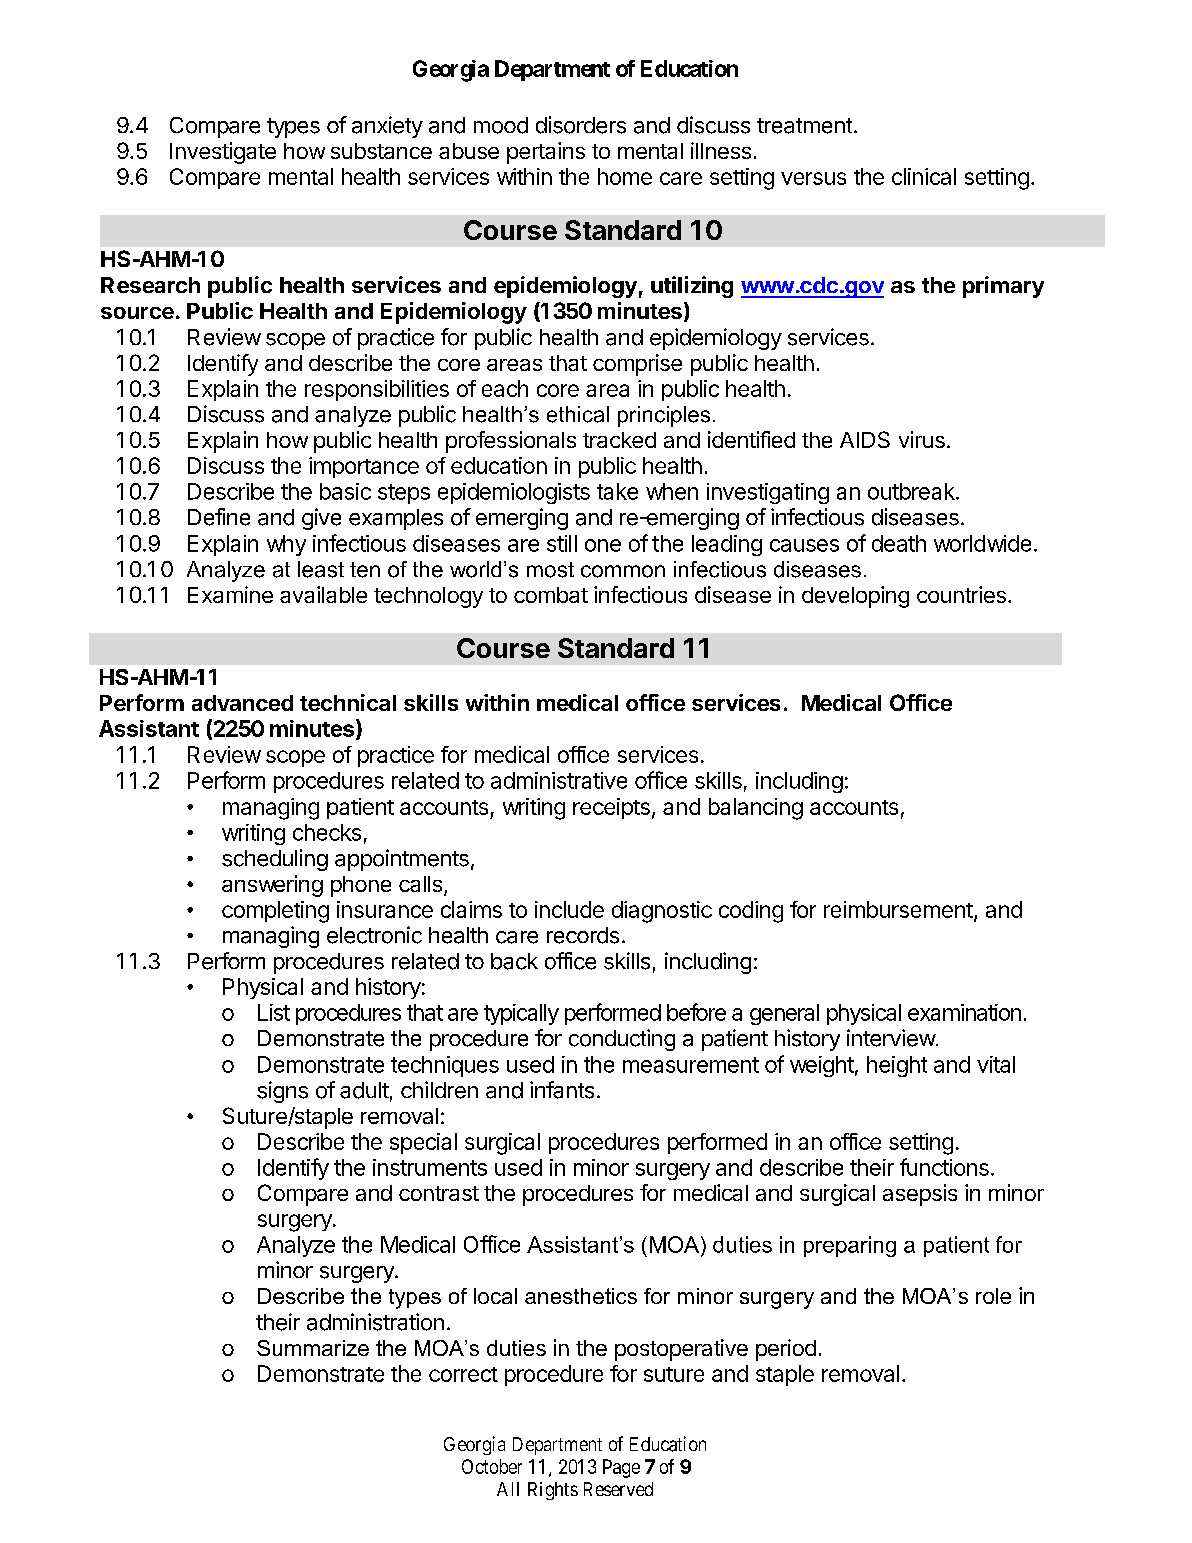 The image size is (1192, 1543). Describe the element at coordinates (546, 153) in the page. I see `pertains` at that location.
